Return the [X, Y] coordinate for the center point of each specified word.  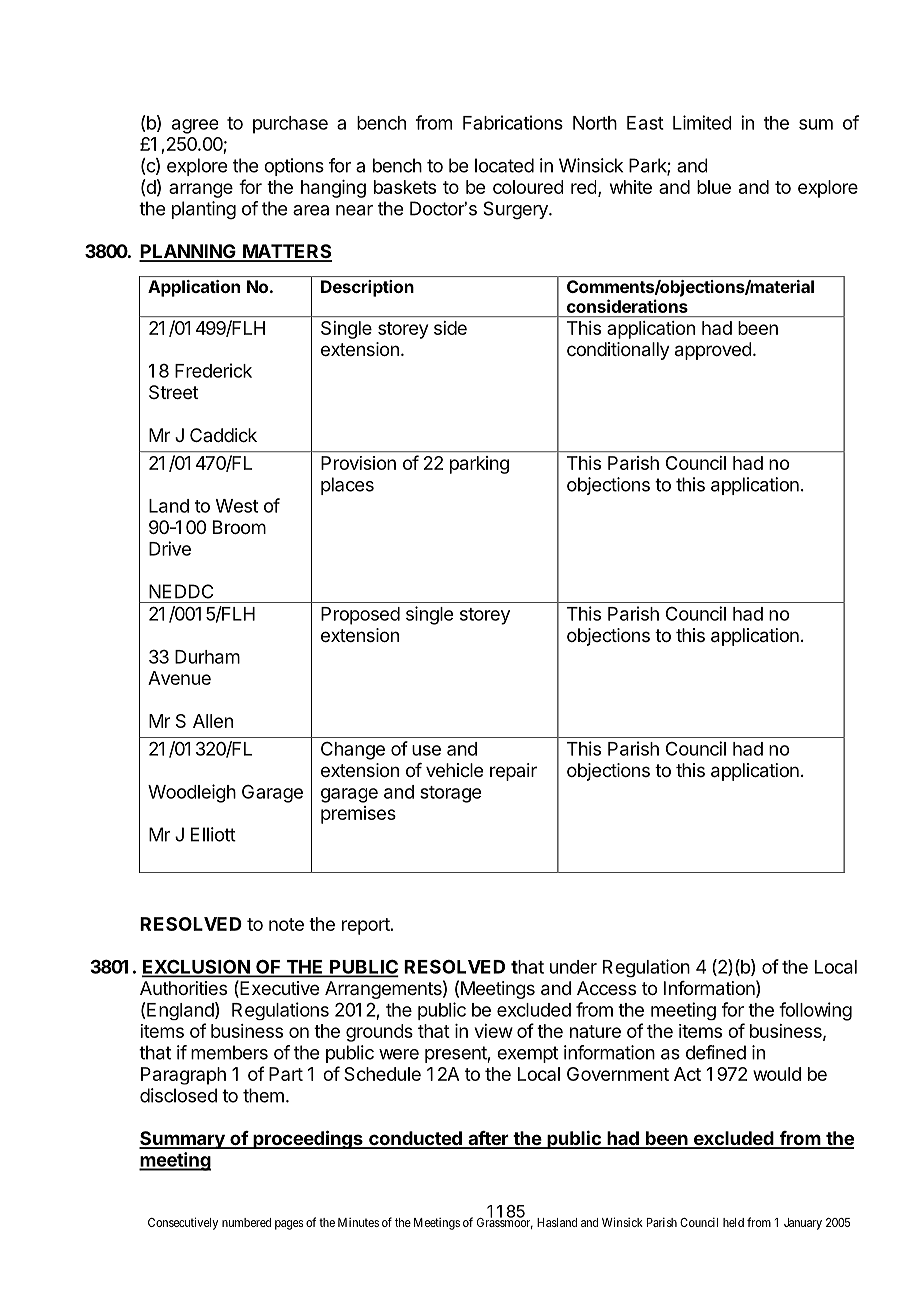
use [426, 750]
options [294, 167]
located [504, 165]
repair [513, 772]
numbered [246, 1222]
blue [714, 187]
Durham [207, 657]
